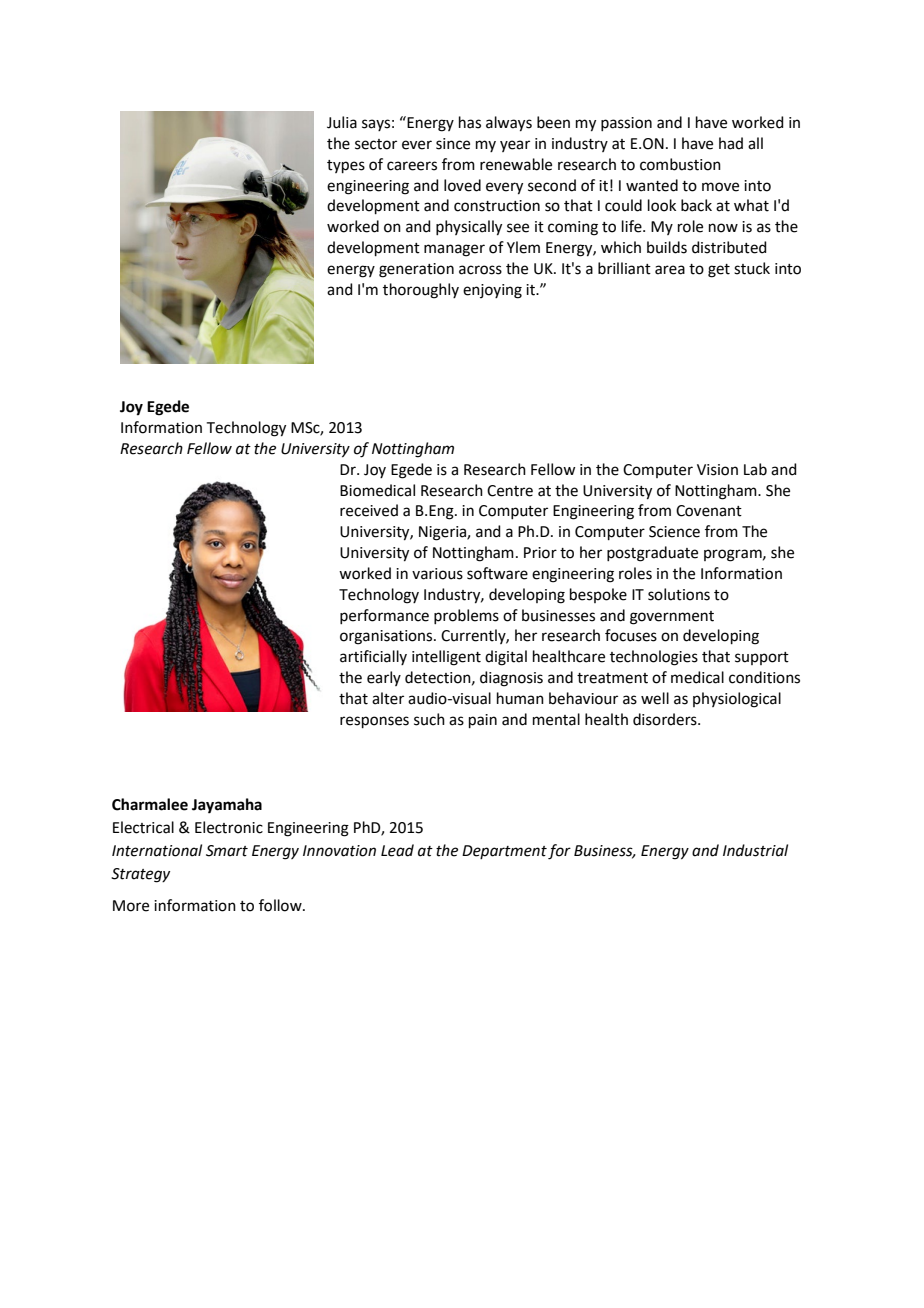 This screenshot has width=924, height=1308. What do you see at coordinates (342, 122) in the screenshot?
I see `Julia` at bounding box center [342, 122].
